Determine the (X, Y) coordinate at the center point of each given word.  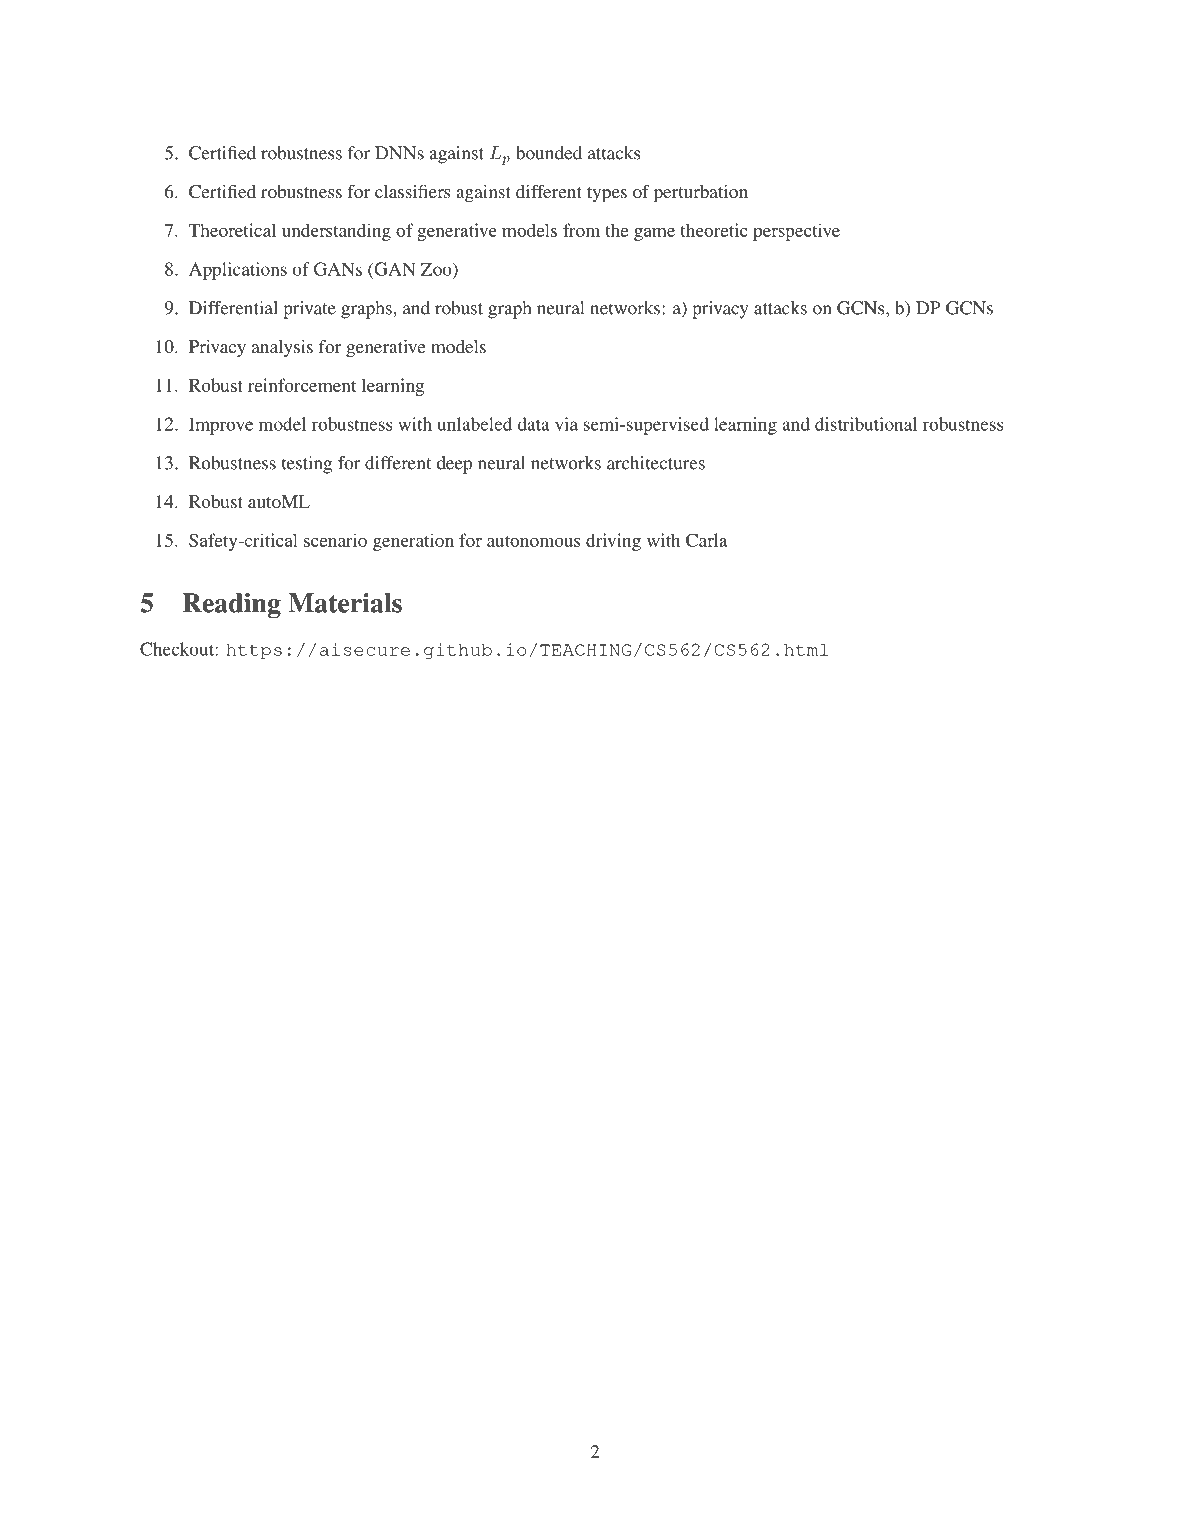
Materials (345, 603)
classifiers (412, 191)
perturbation (701, 194)
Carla (707, 540)
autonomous (533, 541)
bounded (549, 153)
